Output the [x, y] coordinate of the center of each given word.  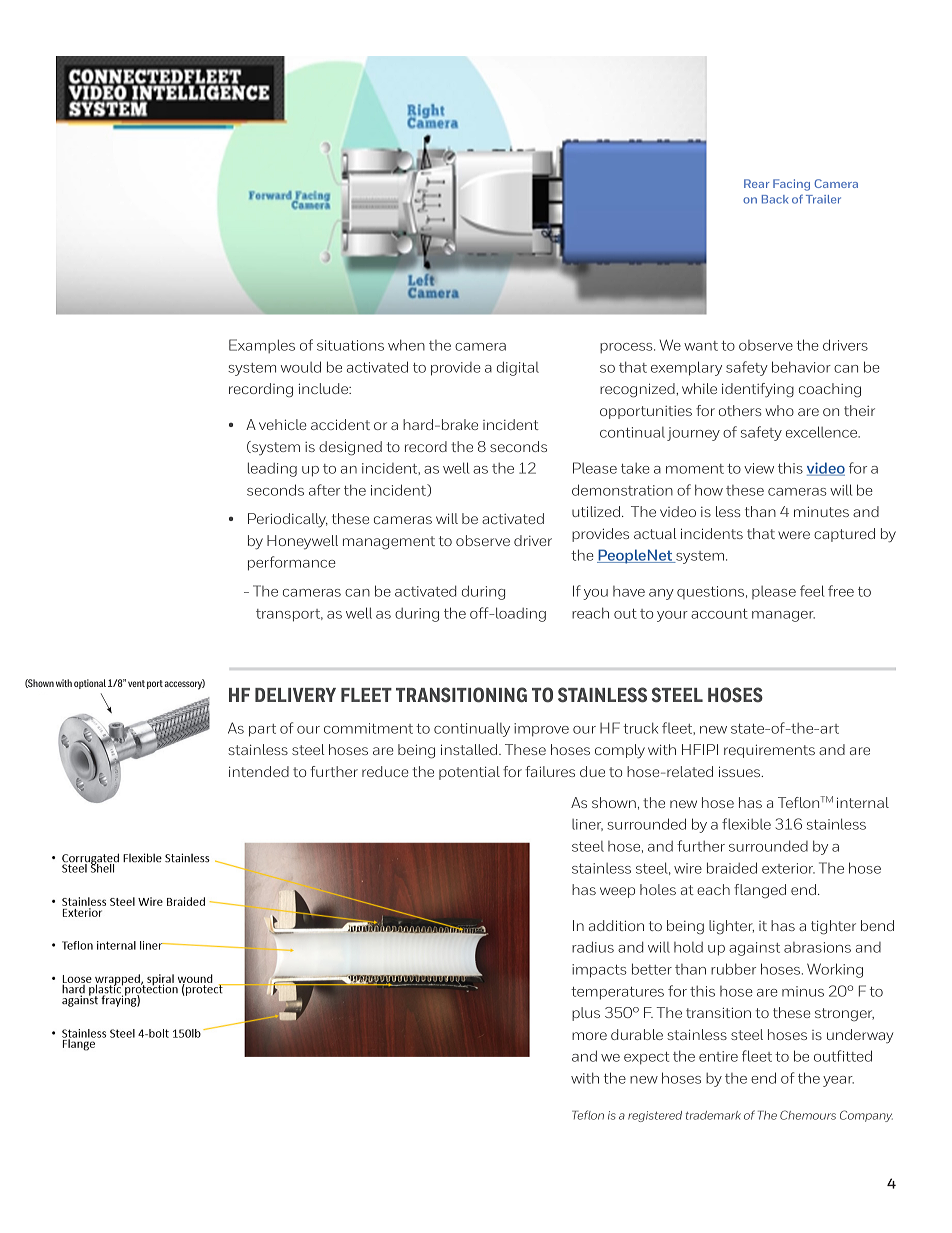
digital [518, 368]
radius [593, 947]
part [262, 730]
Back [775, 199]
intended [259, 771]
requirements [769, 751]
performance [292, 563]
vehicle [283, 424]
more [589, 1036]
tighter [833, 927]
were [794, 535]
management [389, 543]
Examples [262, 346]
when [406, 345]
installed [470, 749]
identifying [758, 390]
